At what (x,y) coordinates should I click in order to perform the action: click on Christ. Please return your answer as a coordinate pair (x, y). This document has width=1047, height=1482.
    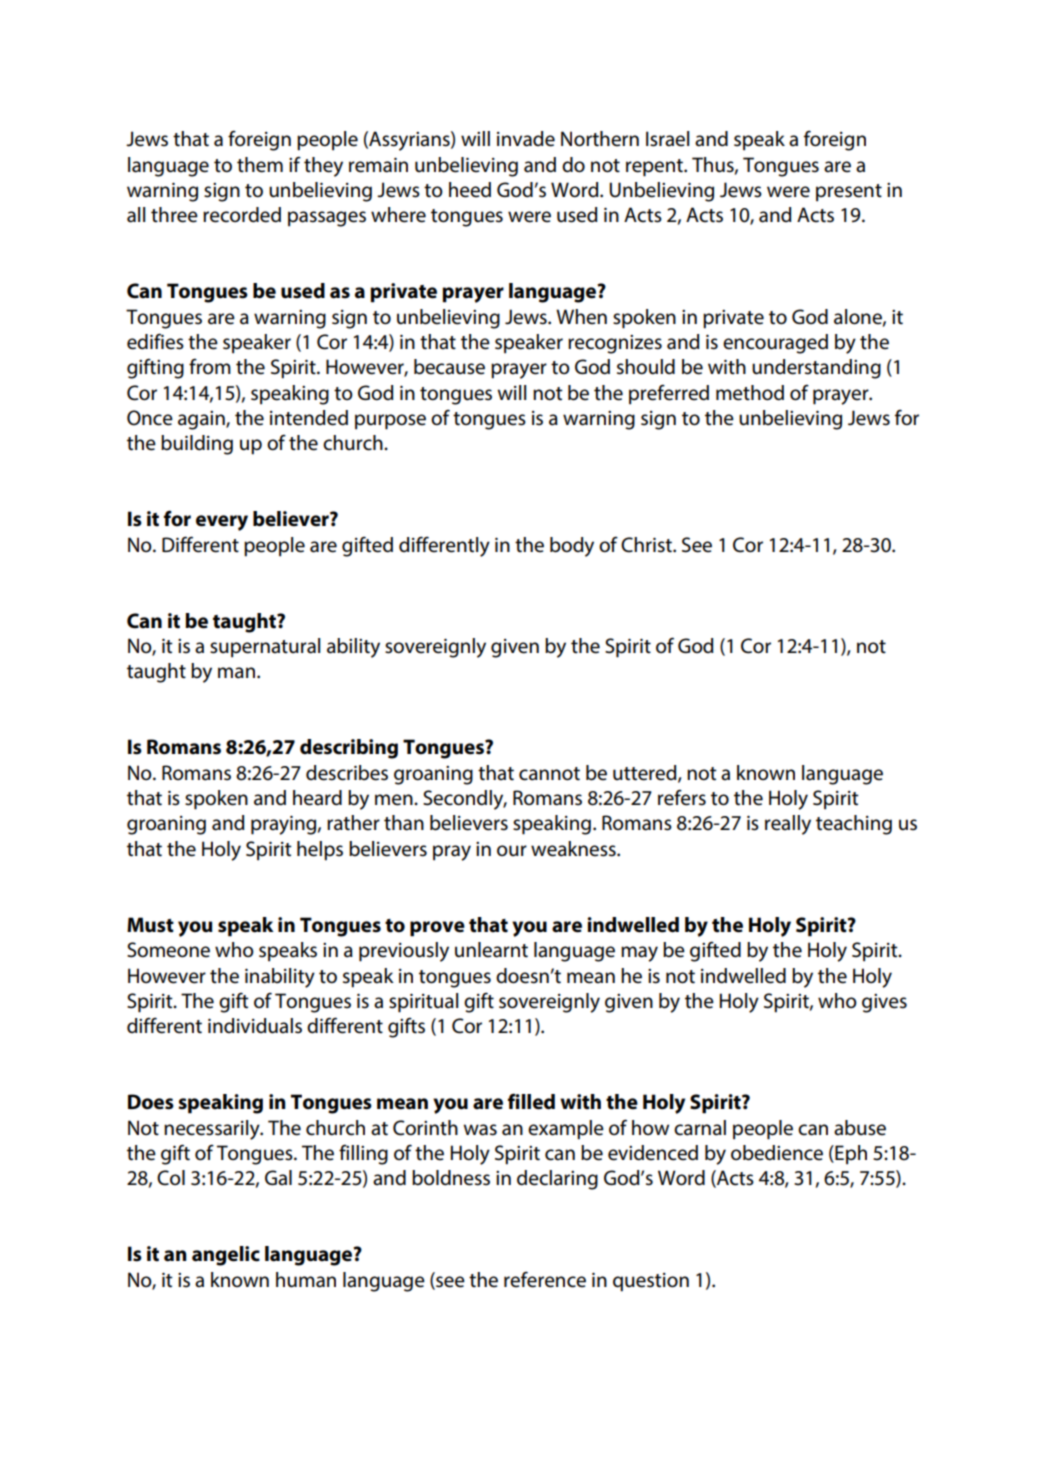
    Looking at the image, I should click on (647, 545).
